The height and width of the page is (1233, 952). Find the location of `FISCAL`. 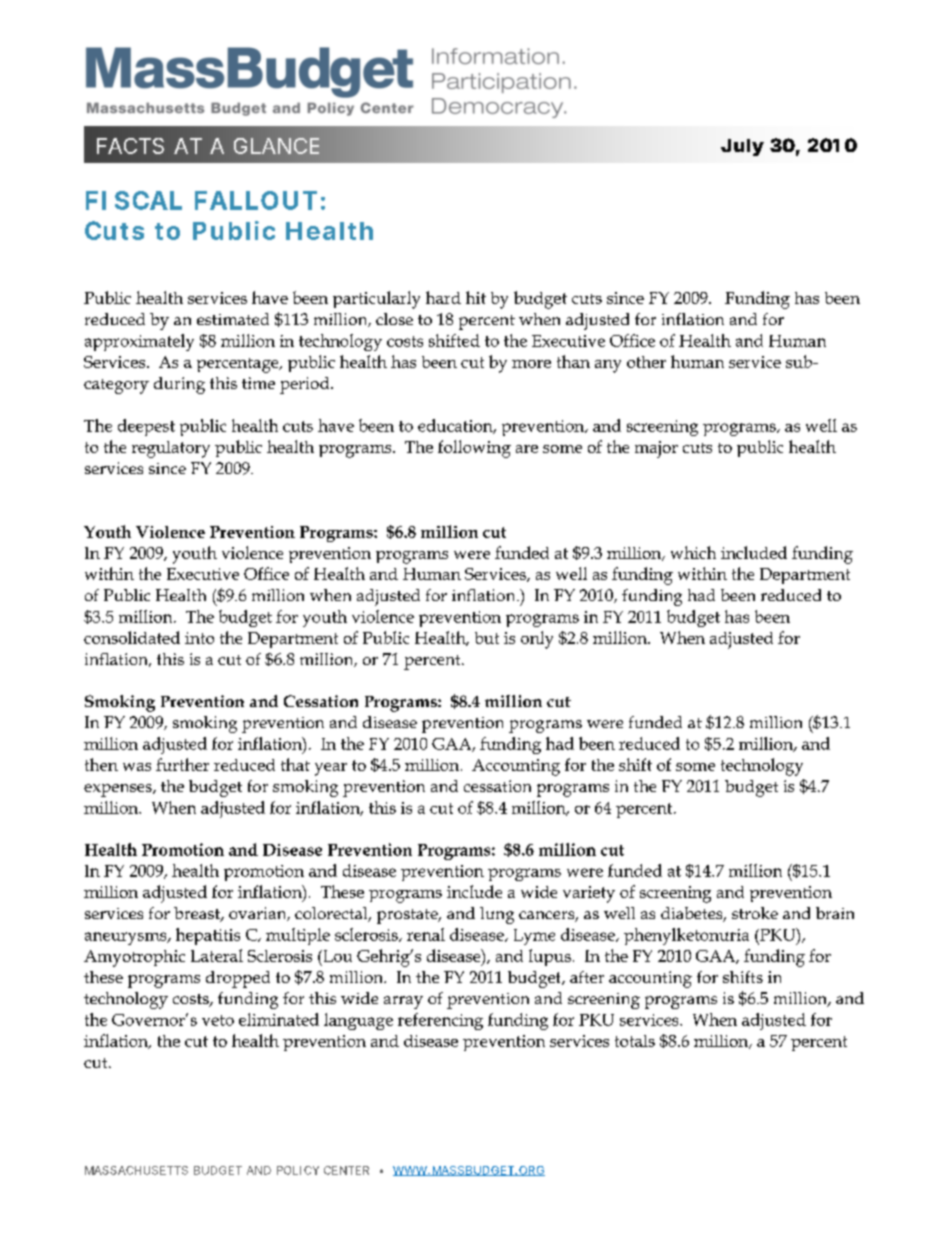

FISCAL is located at coordinates (134, 200).
